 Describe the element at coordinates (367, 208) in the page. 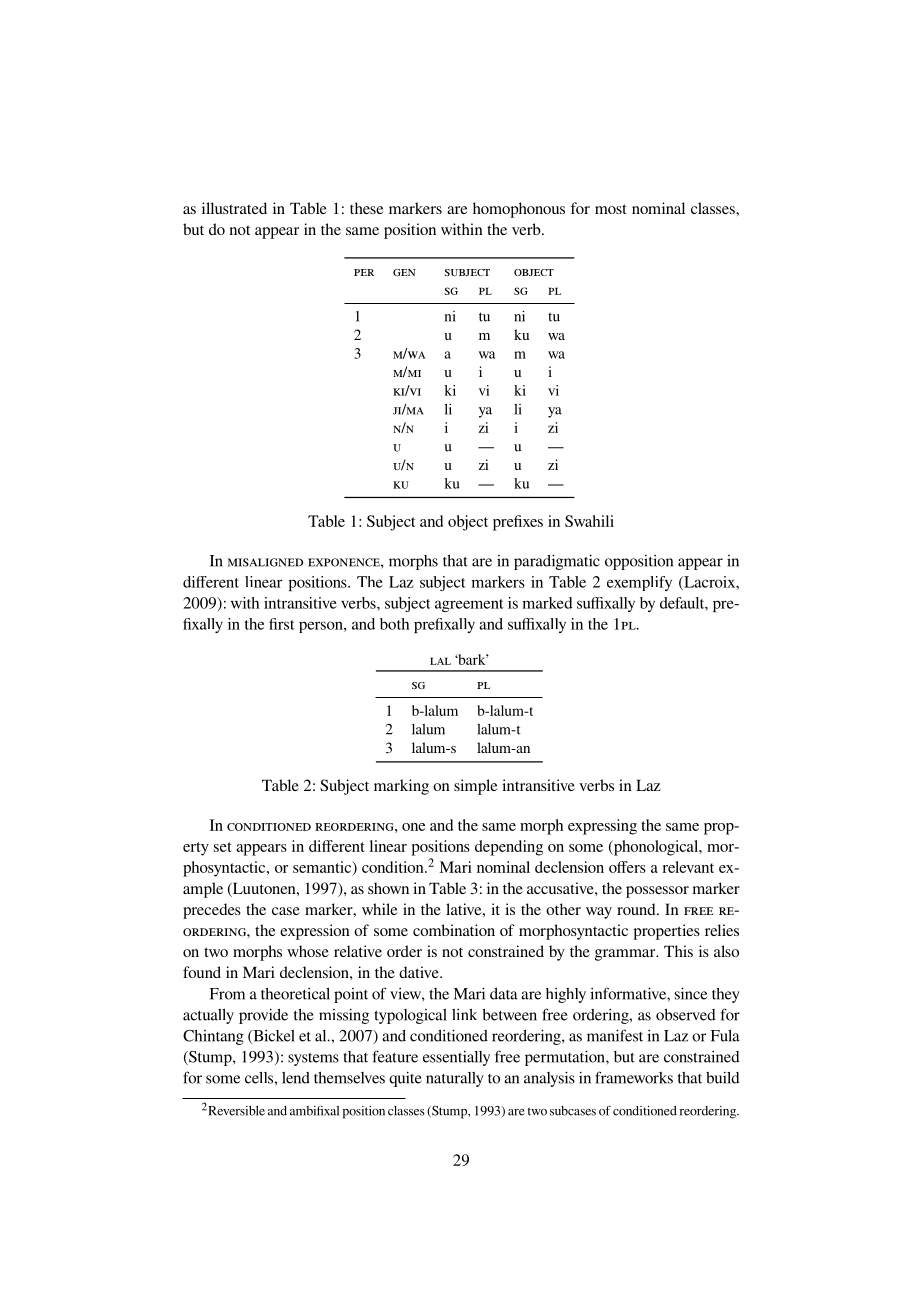

I see `these` at that location.
